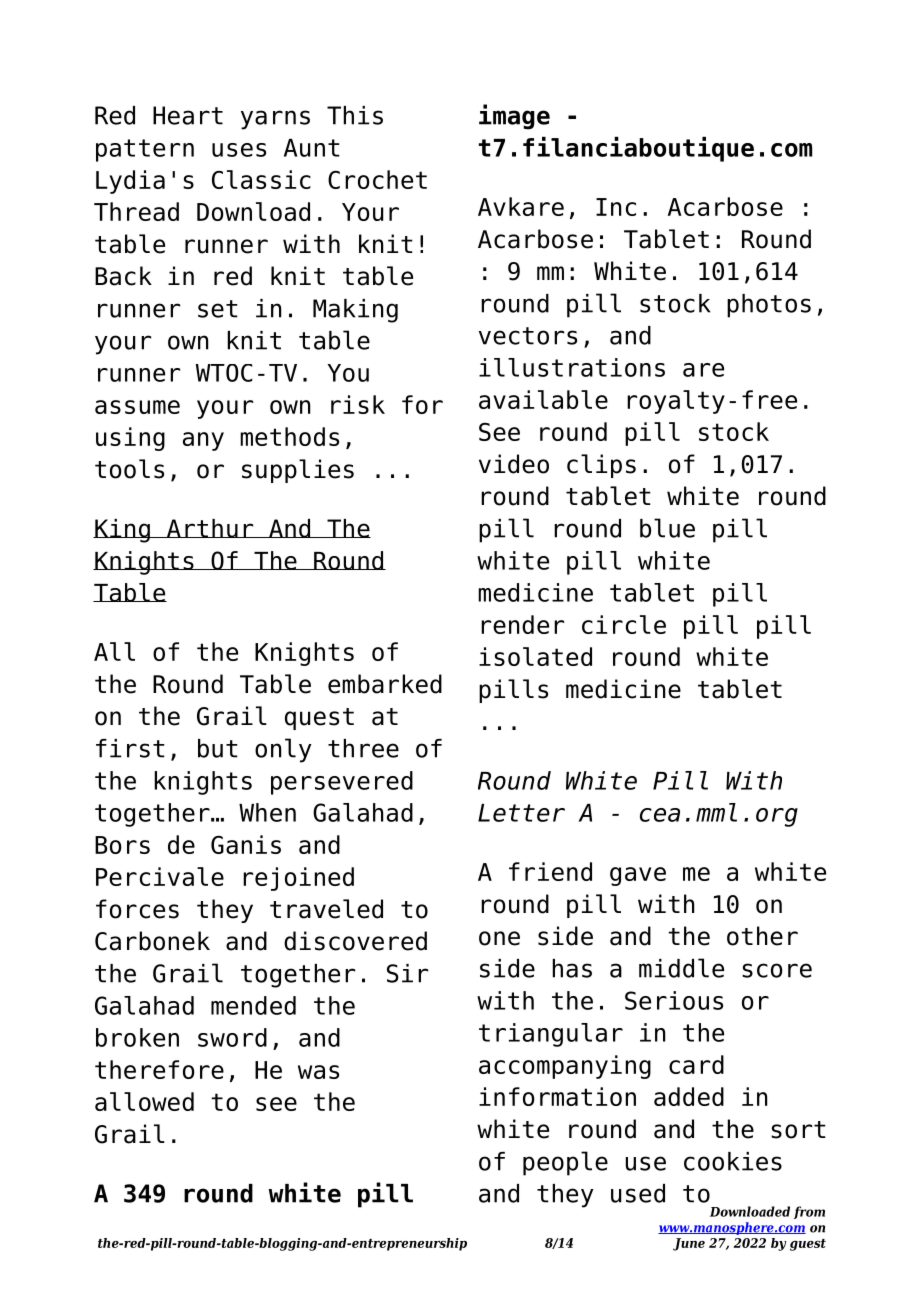  I want to click on people, so click(565, 1163).
